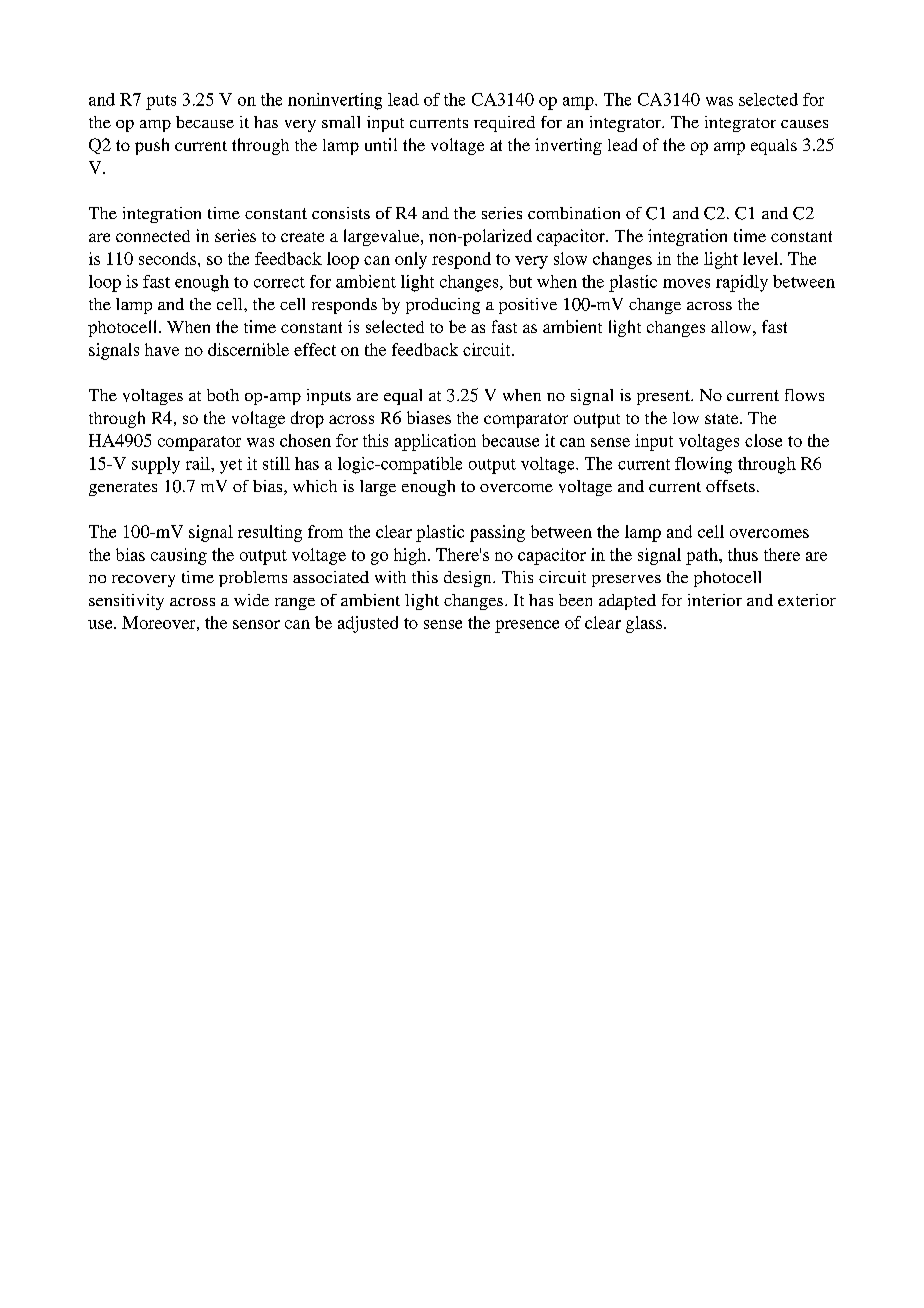  What do you see at coordinates (504, 124) in the page?
I see `required` at bounding box center [504, 124].
